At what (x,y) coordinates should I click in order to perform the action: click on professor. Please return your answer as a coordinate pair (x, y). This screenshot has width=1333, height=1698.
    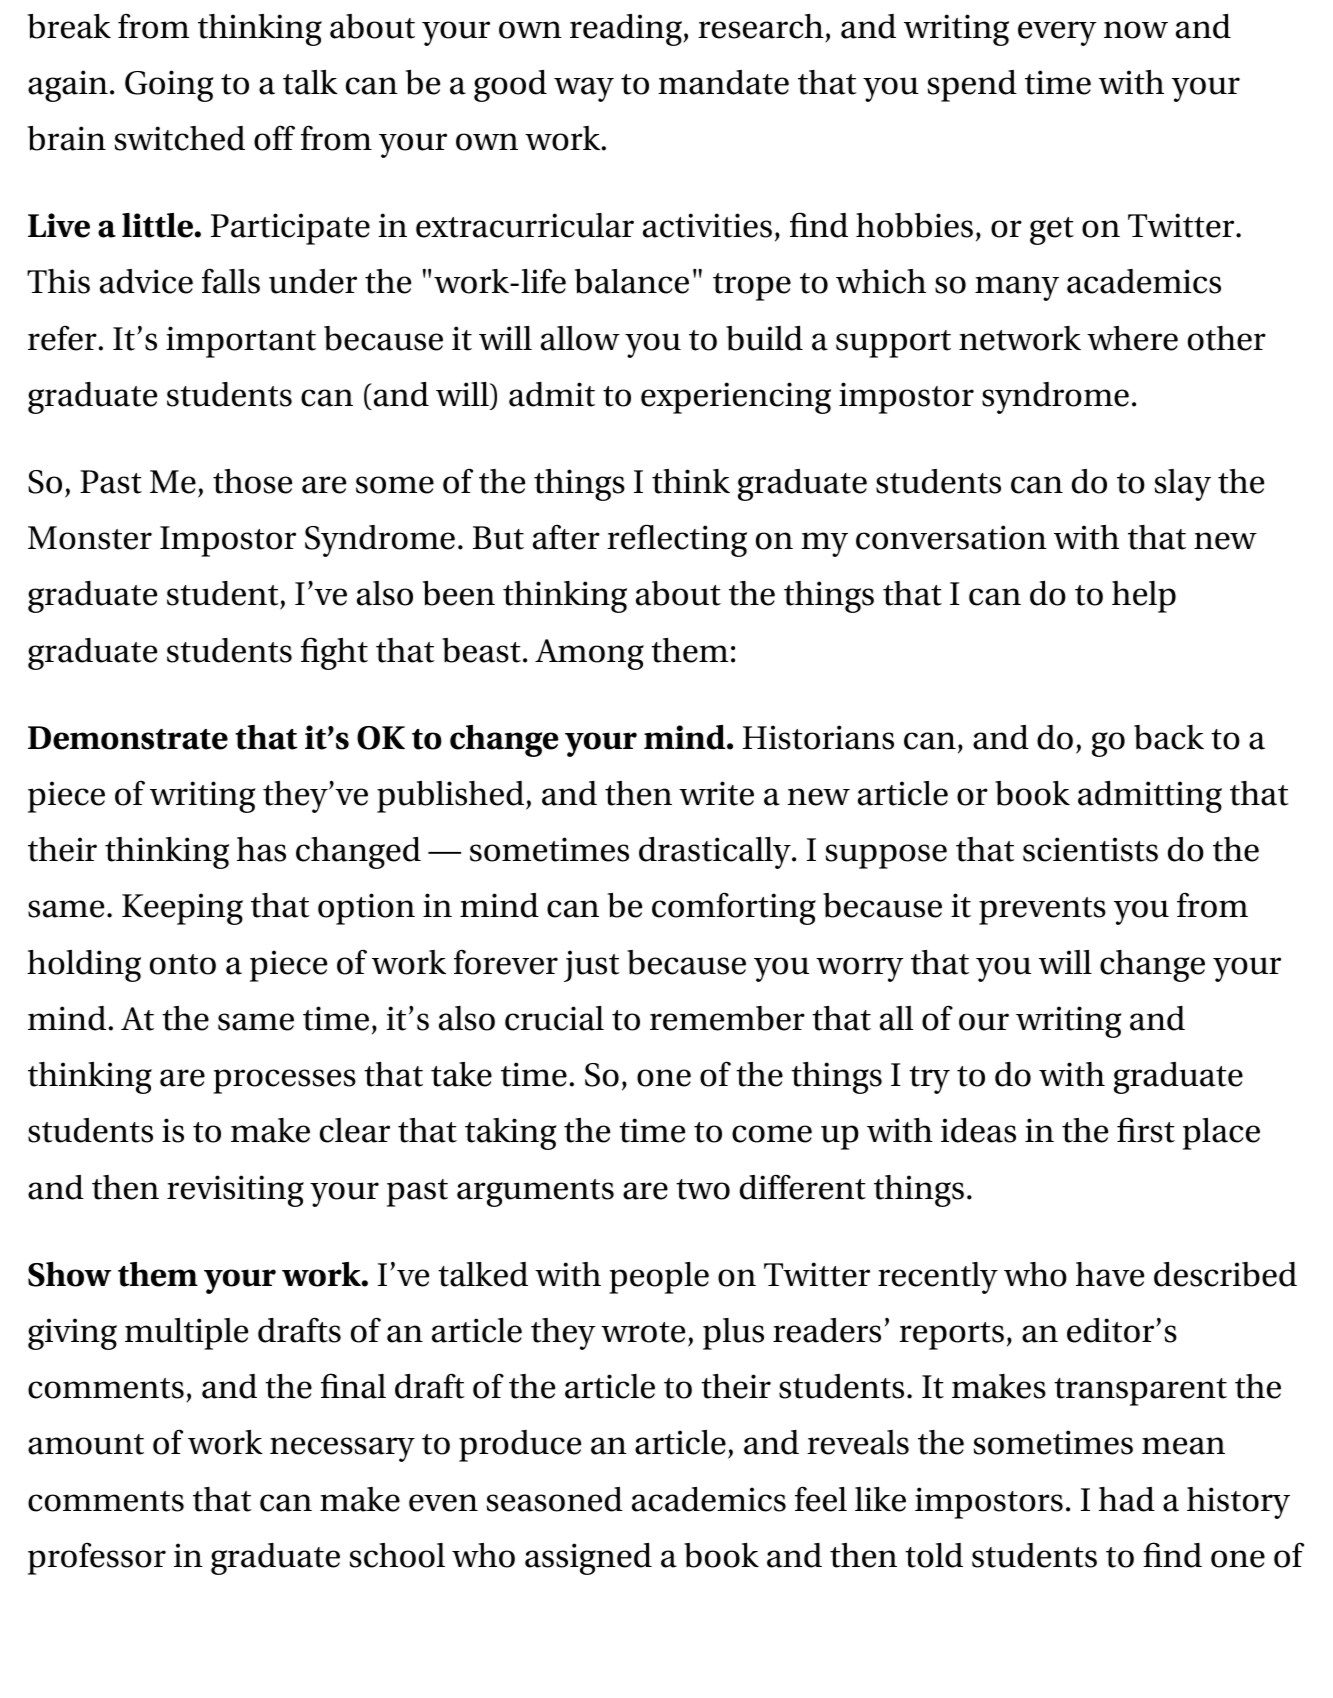
    Looking at the image, I should click on (97, 1558).
